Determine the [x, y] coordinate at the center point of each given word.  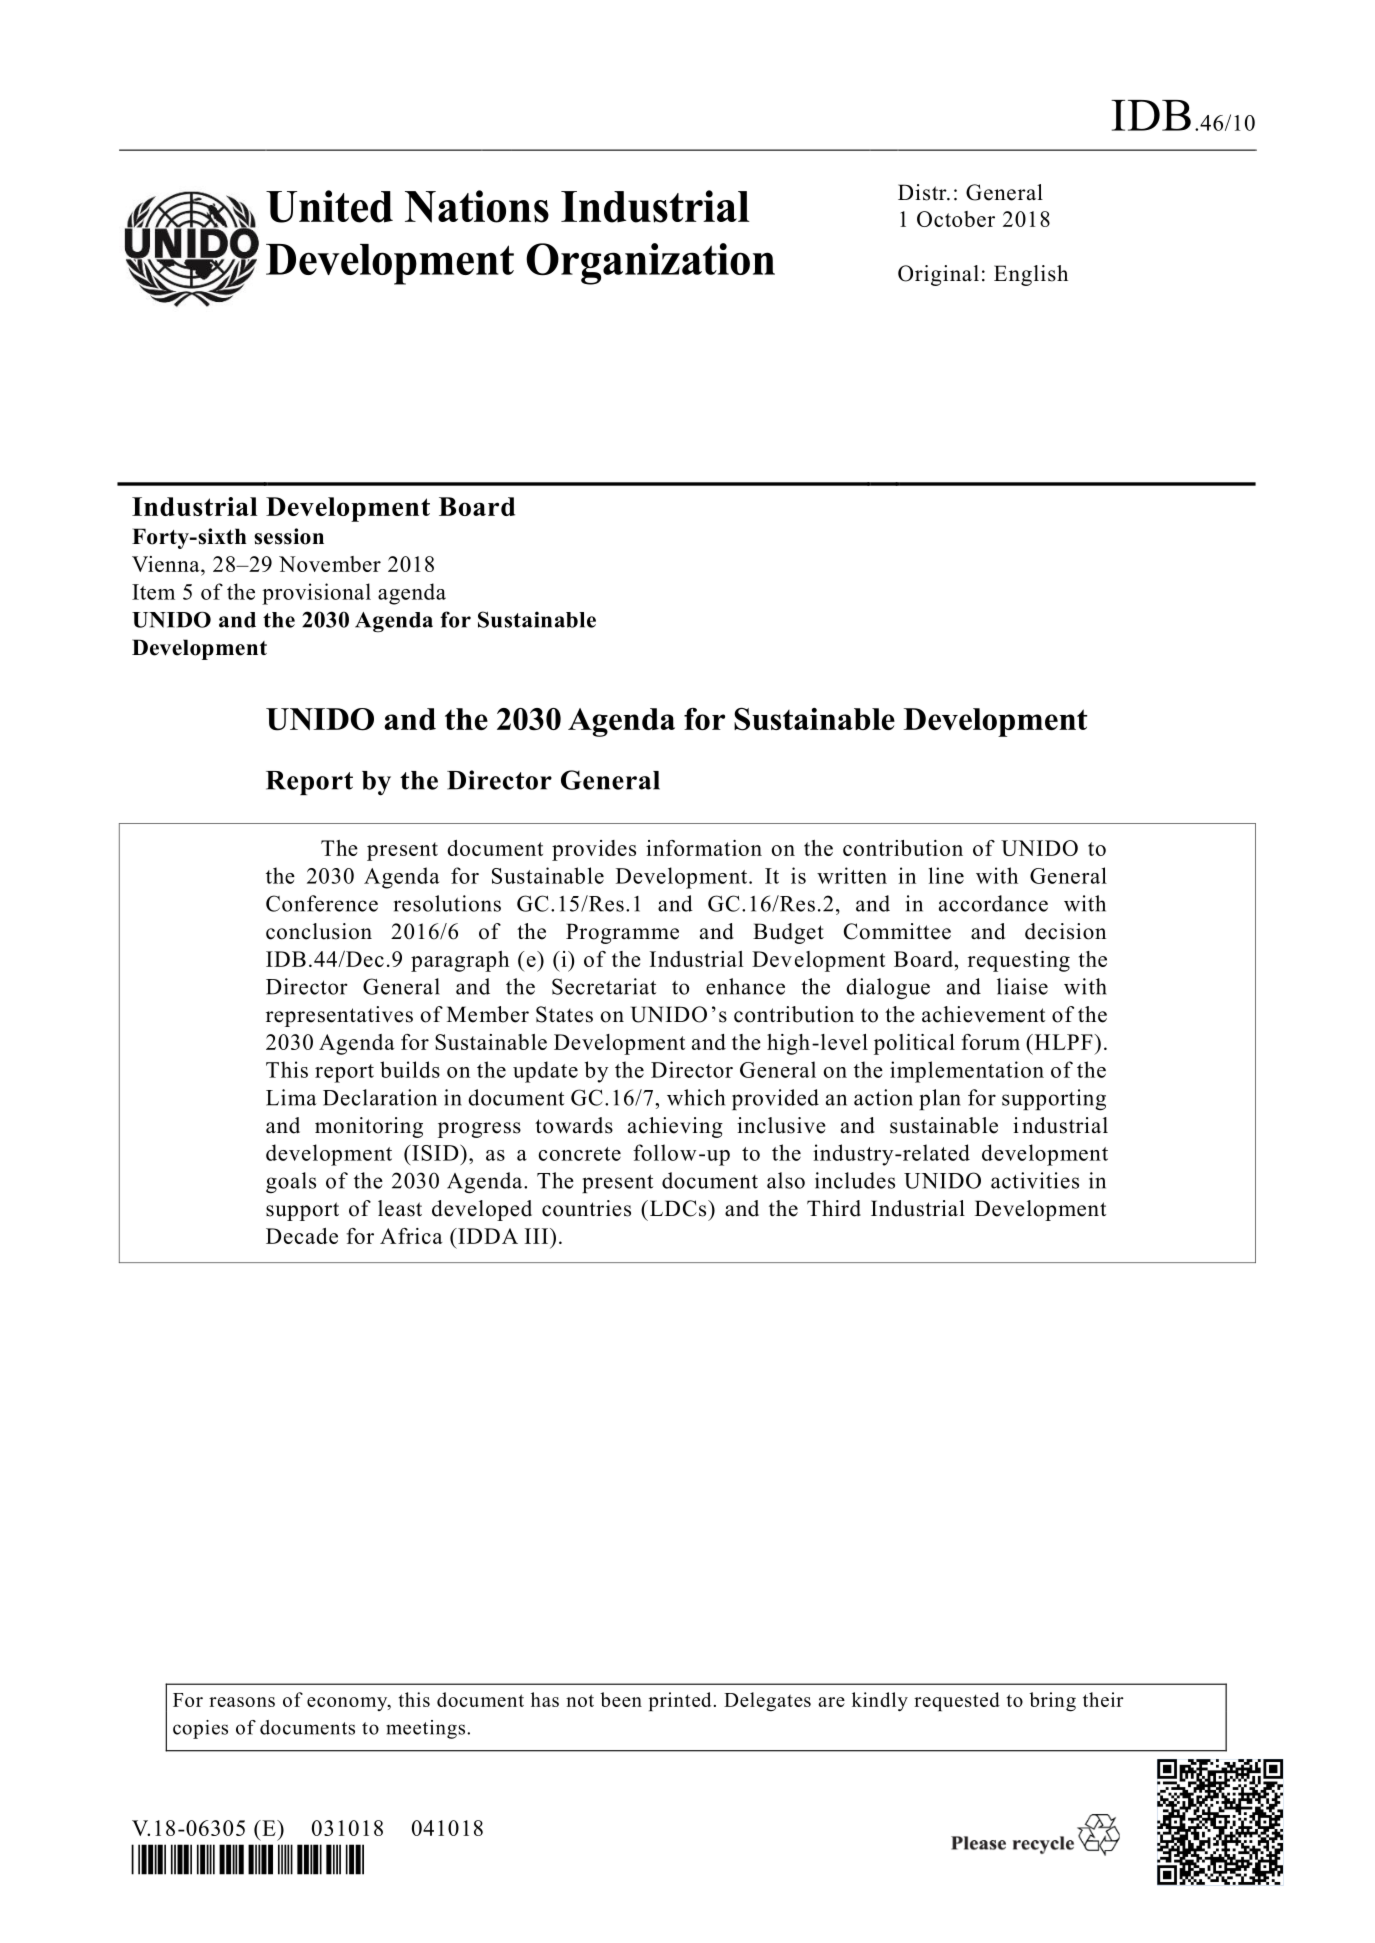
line [946, 875]
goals [291, 1182]
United [329, 206]
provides [594, 850]
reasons [242, 1702]
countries [586, 1208]
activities [1035, 1180]
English [1031, 275]
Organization [650, 264]
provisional [316, 594]
